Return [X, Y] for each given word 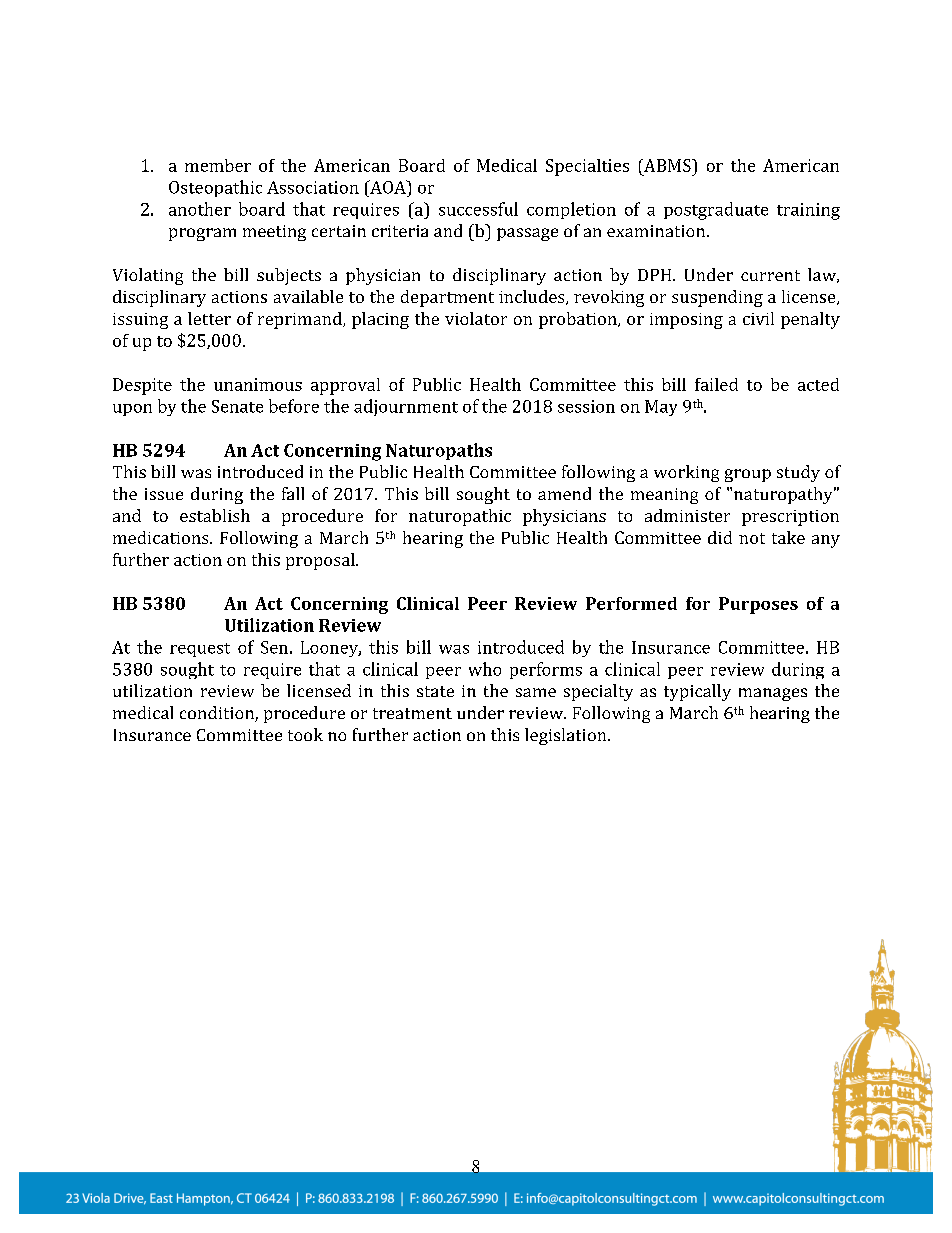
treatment [412, 713]
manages [773, 694]
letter [209, 318]
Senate [237, 406]
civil [758, 318]
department [447, 298]
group [748, 475]
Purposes [758, 605]
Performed [631, 603]
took [305, 734]
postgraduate [716, 211]
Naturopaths [439, 451]
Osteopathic [215, 188]
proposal [321, 561]
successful [478, 209]
